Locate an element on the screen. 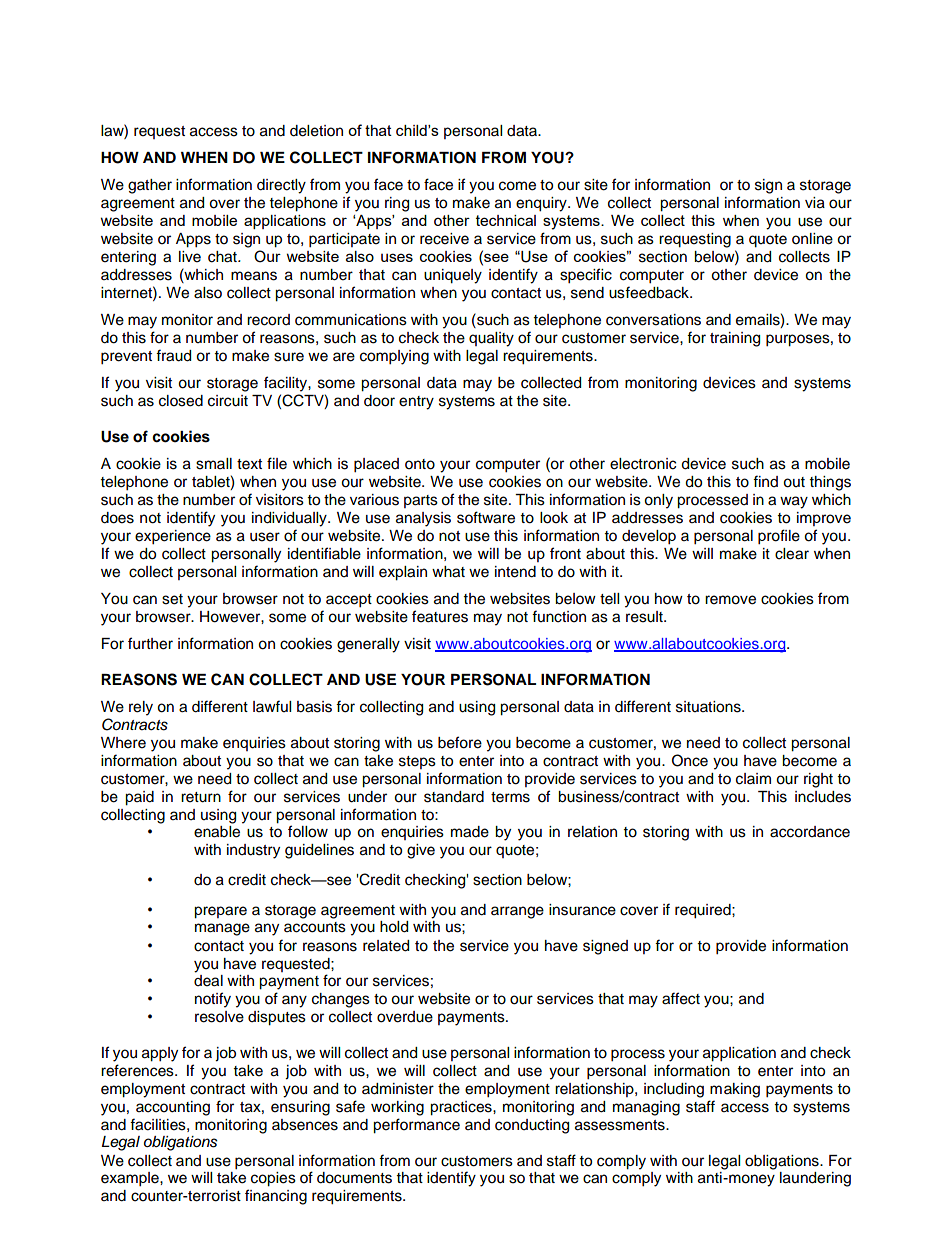 This screenshot has height=1233, width=952. made is located at coordinates (470, 832).
